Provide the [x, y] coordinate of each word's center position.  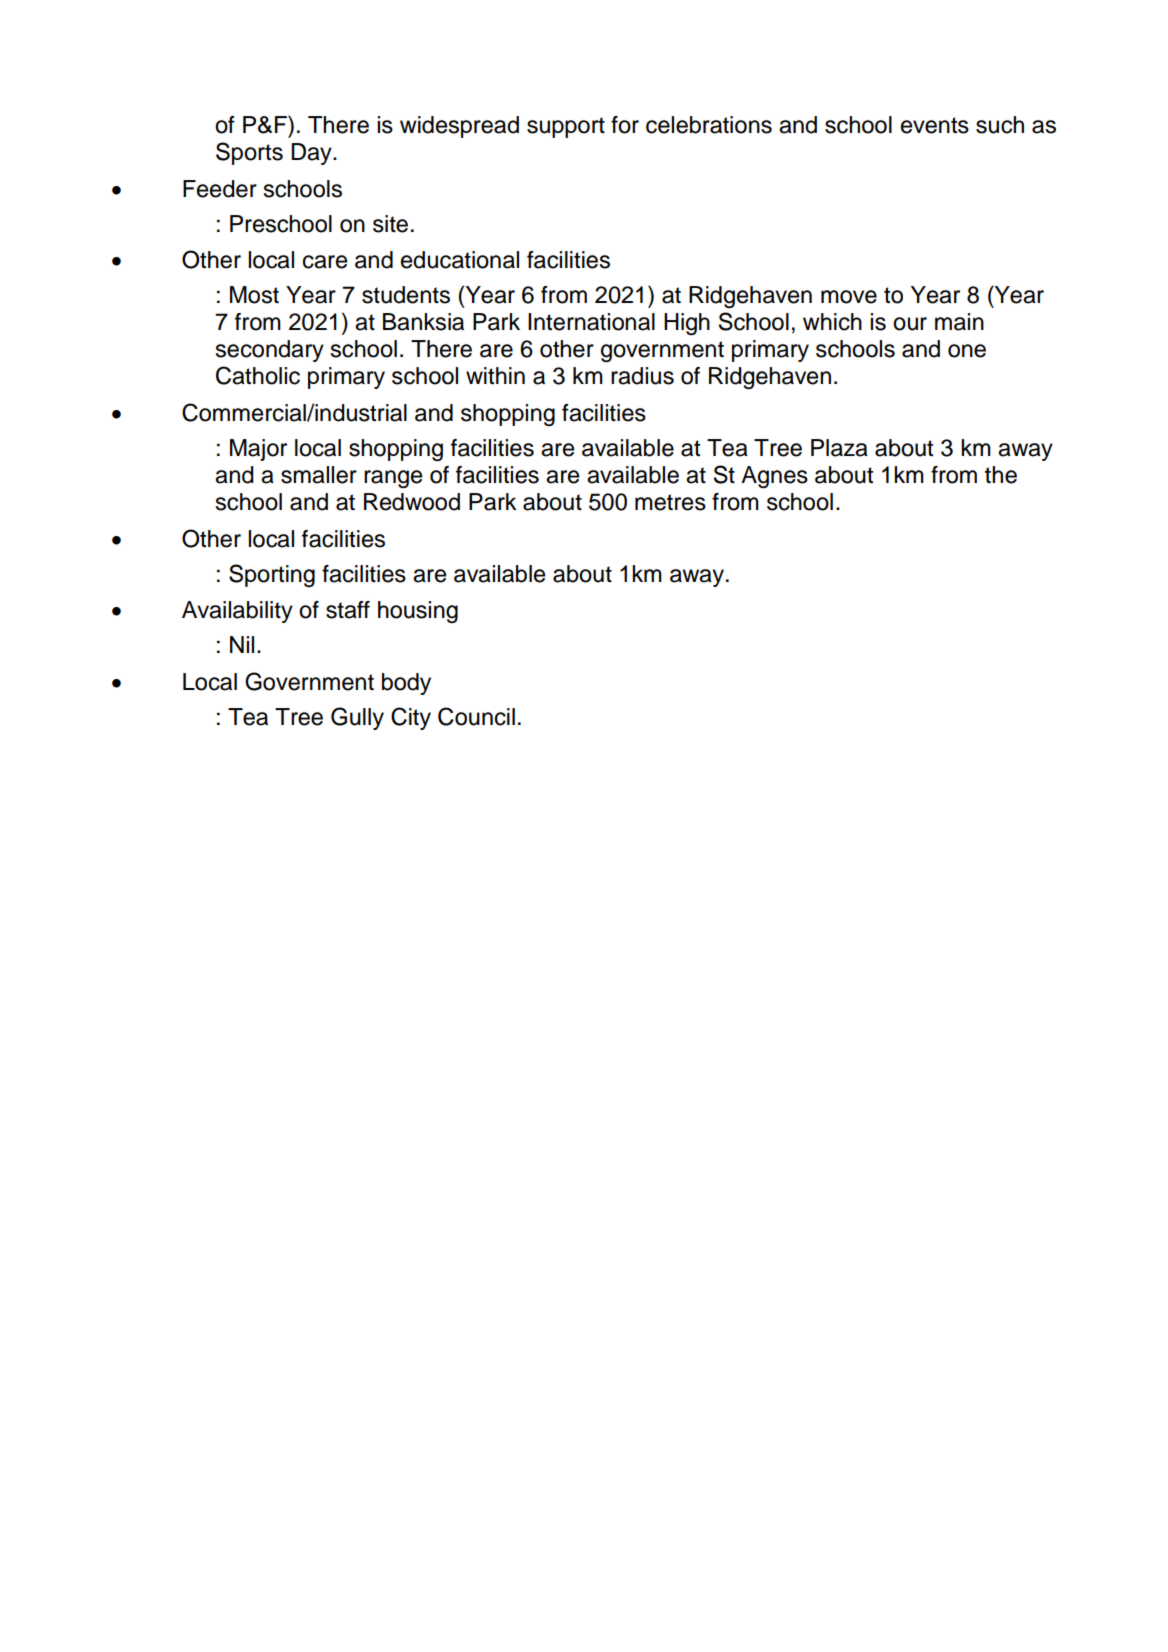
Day [312, 154]
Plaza [839, 448]
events [935, 125]
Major [258, 450]
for [625, 125]
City [411, 718]
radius [642, 376]
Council [476, 716]
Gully [357, 718]
